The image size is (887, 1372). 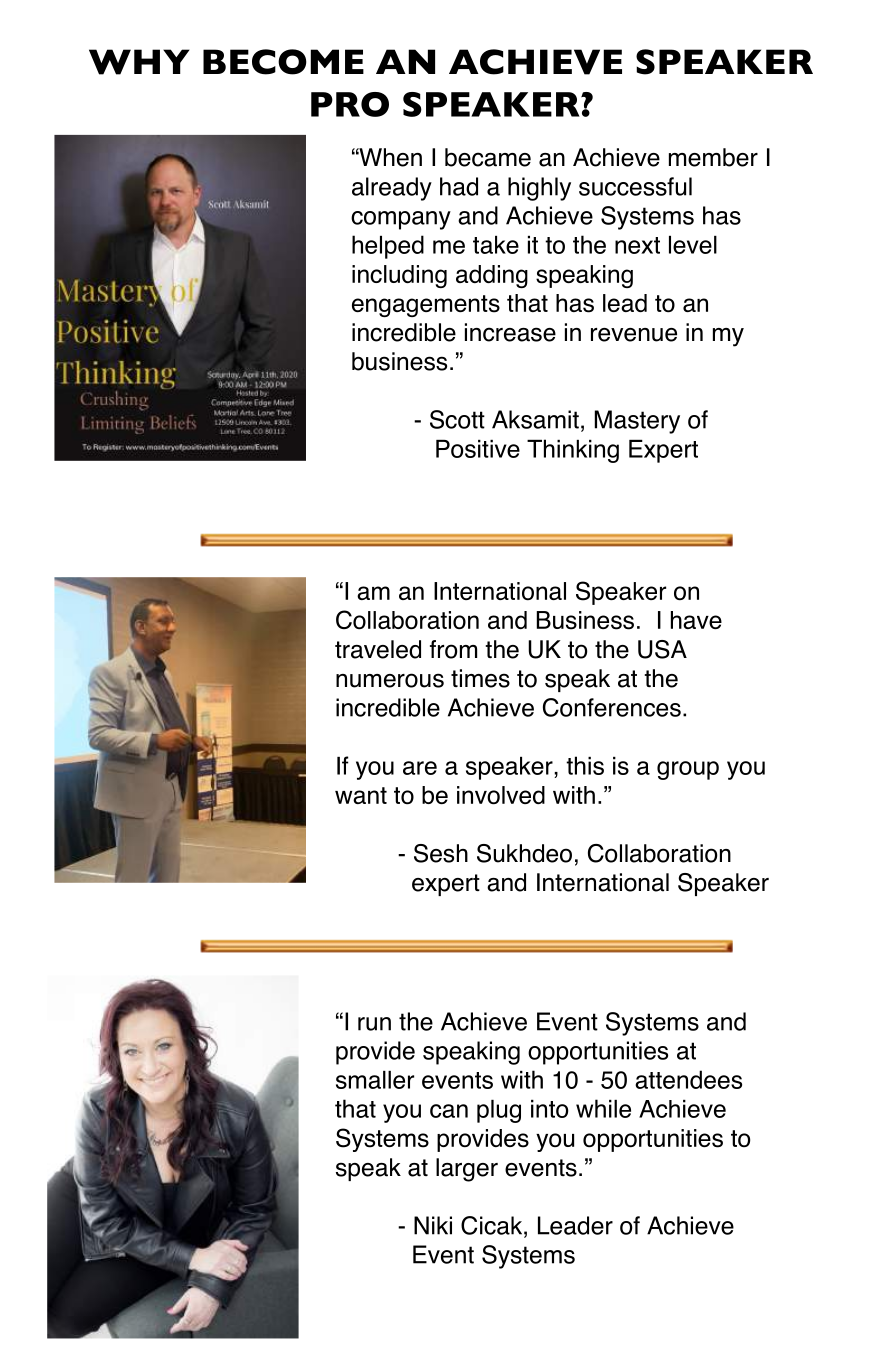 I want to click on became, so click(x=488, y=157).
